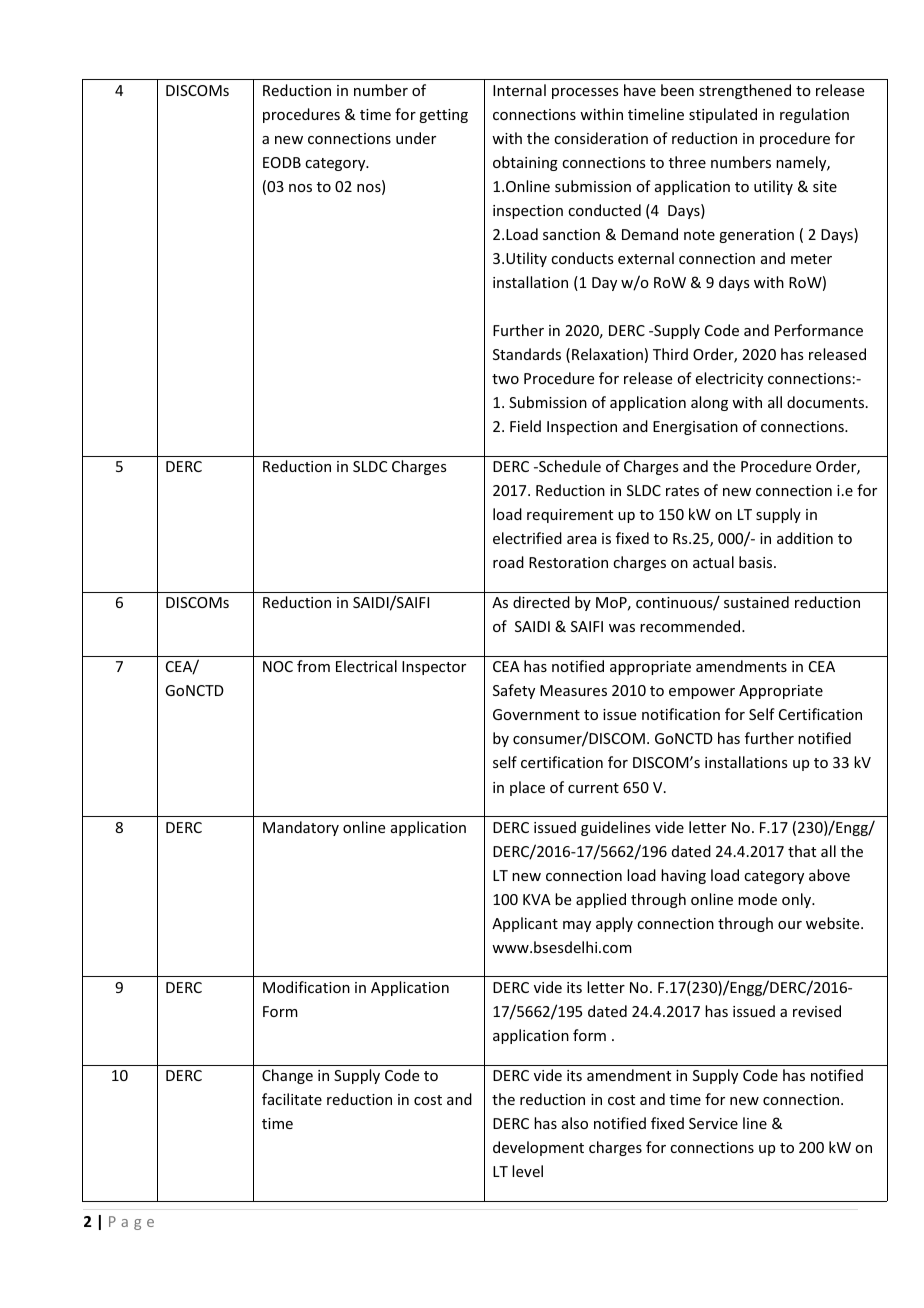 The image size is (924, 1308). Describe the element at coordinates (709, 403) in the screenshot. I see `along` at that location.
